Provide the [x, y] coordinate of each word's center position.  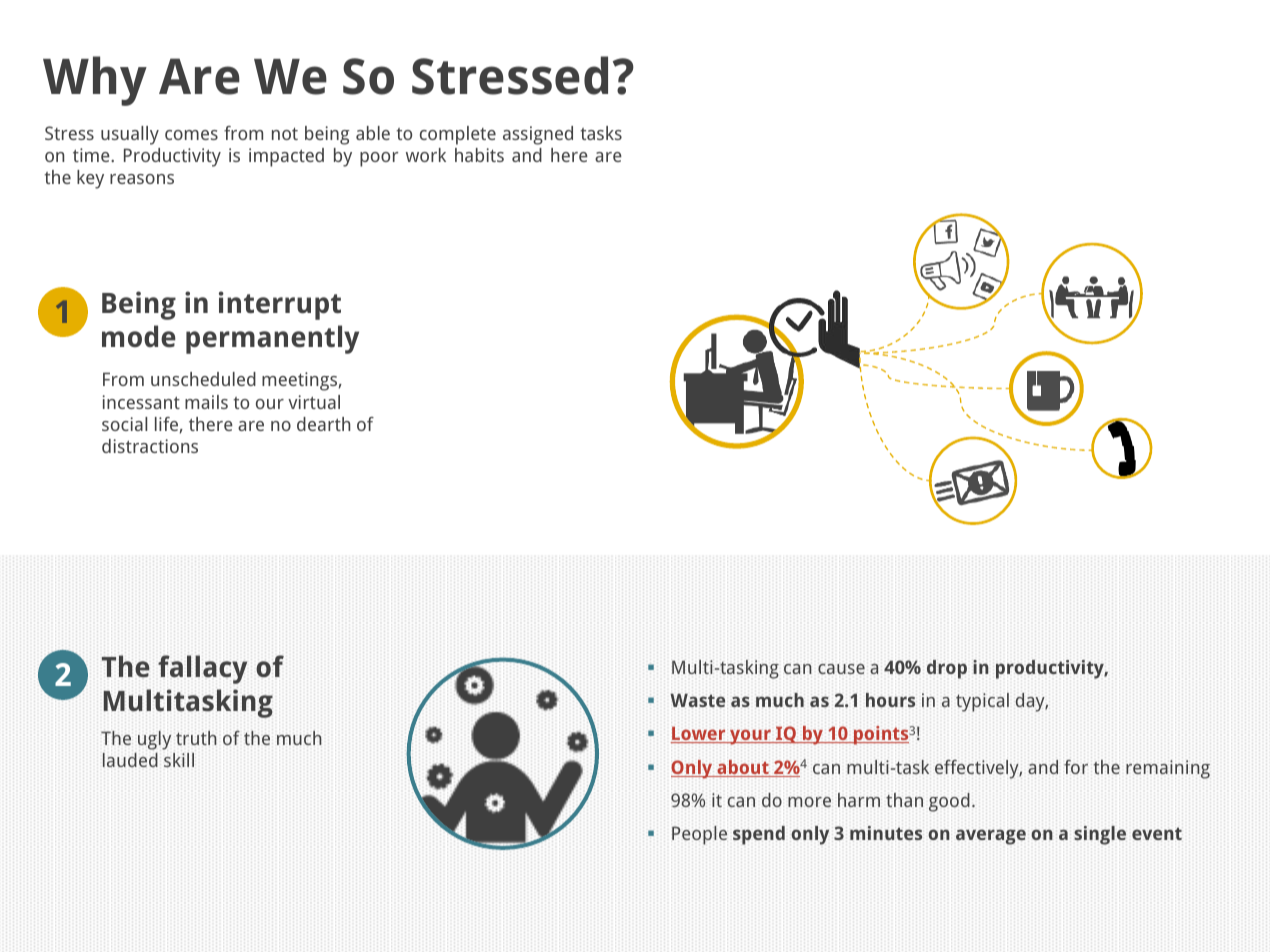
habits [479, 155]
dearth [323, 424]
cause [841, 669]
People [699, 835]
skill [179, 760]
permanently [272, 339]
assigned [538, 135]
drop [947, 669]
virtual [314, 402]
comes [191, 135]
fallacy [202, 669]
